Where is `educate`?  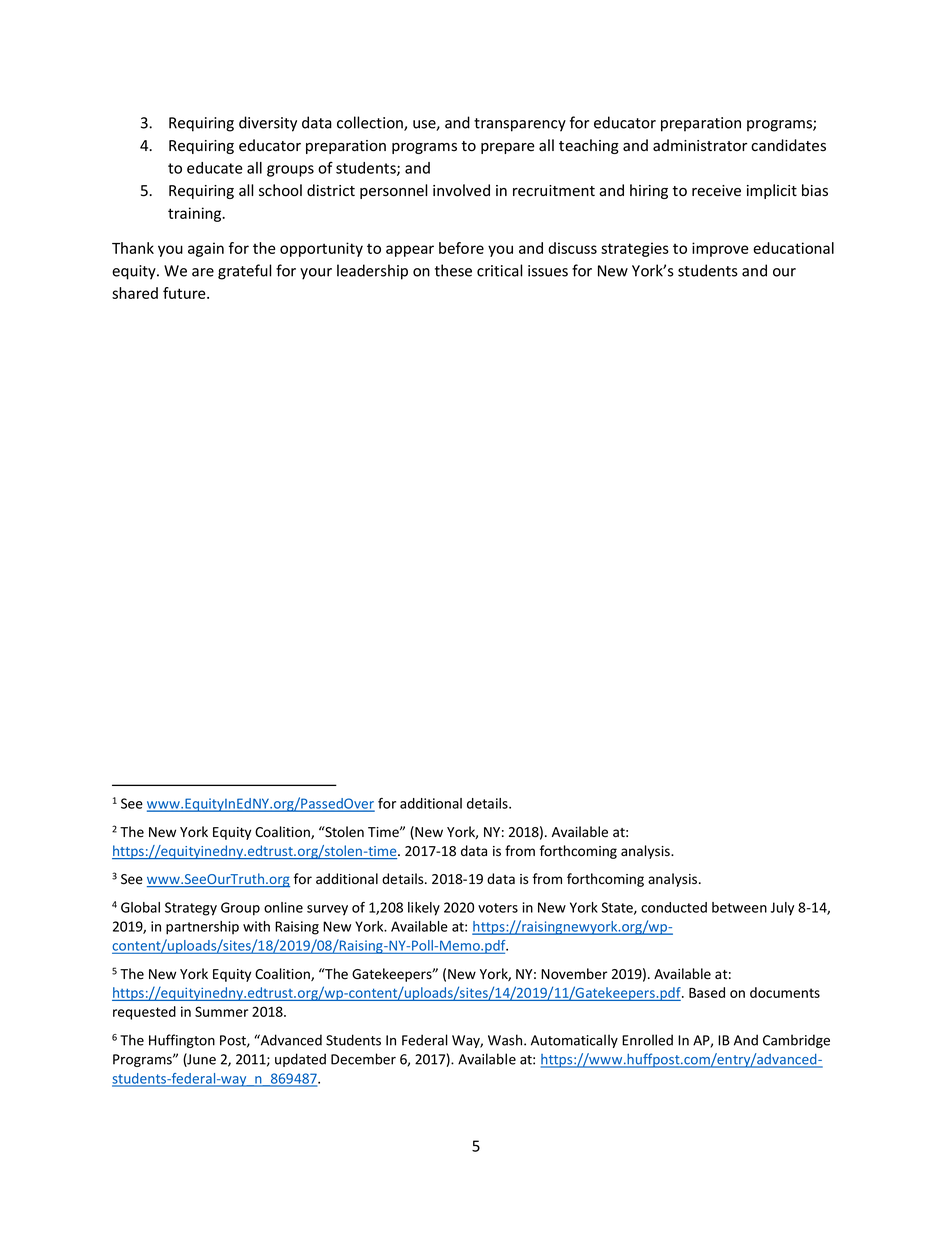
educate is located at coordinates (215, 168).
